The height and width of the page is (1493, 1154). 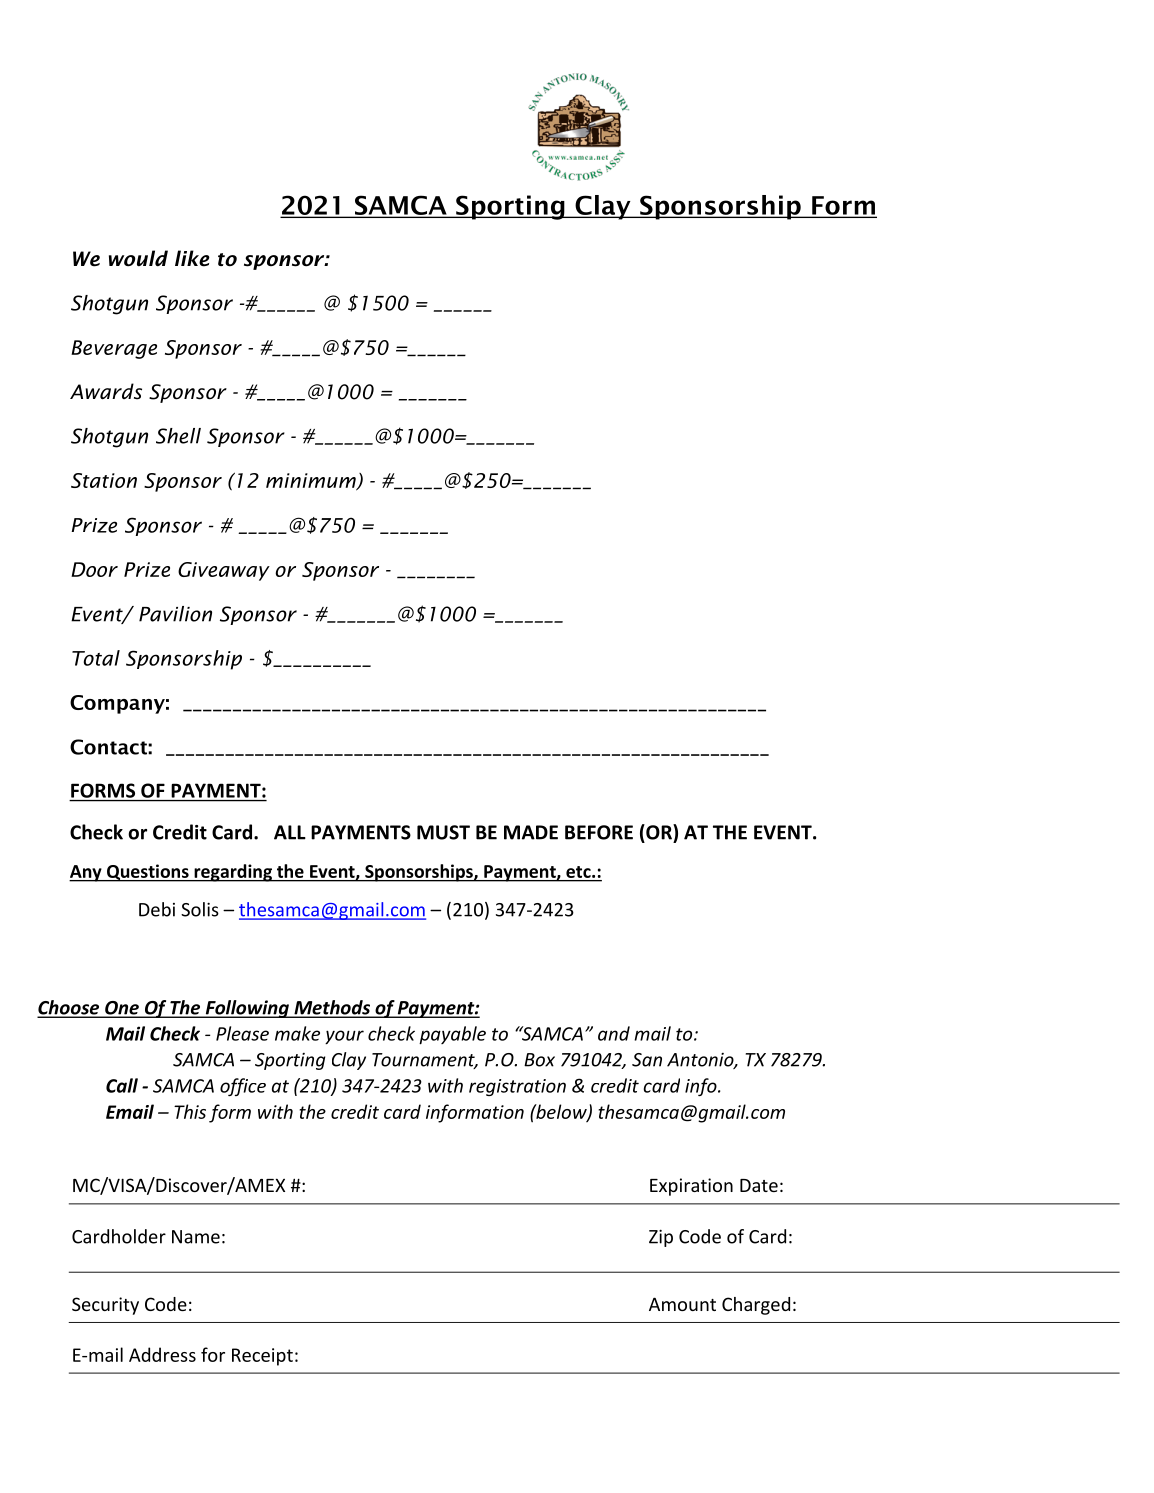 What do you see at coordinates (122, 1085) in the page?
I see `Call` at bounding box center [122, 1085].
